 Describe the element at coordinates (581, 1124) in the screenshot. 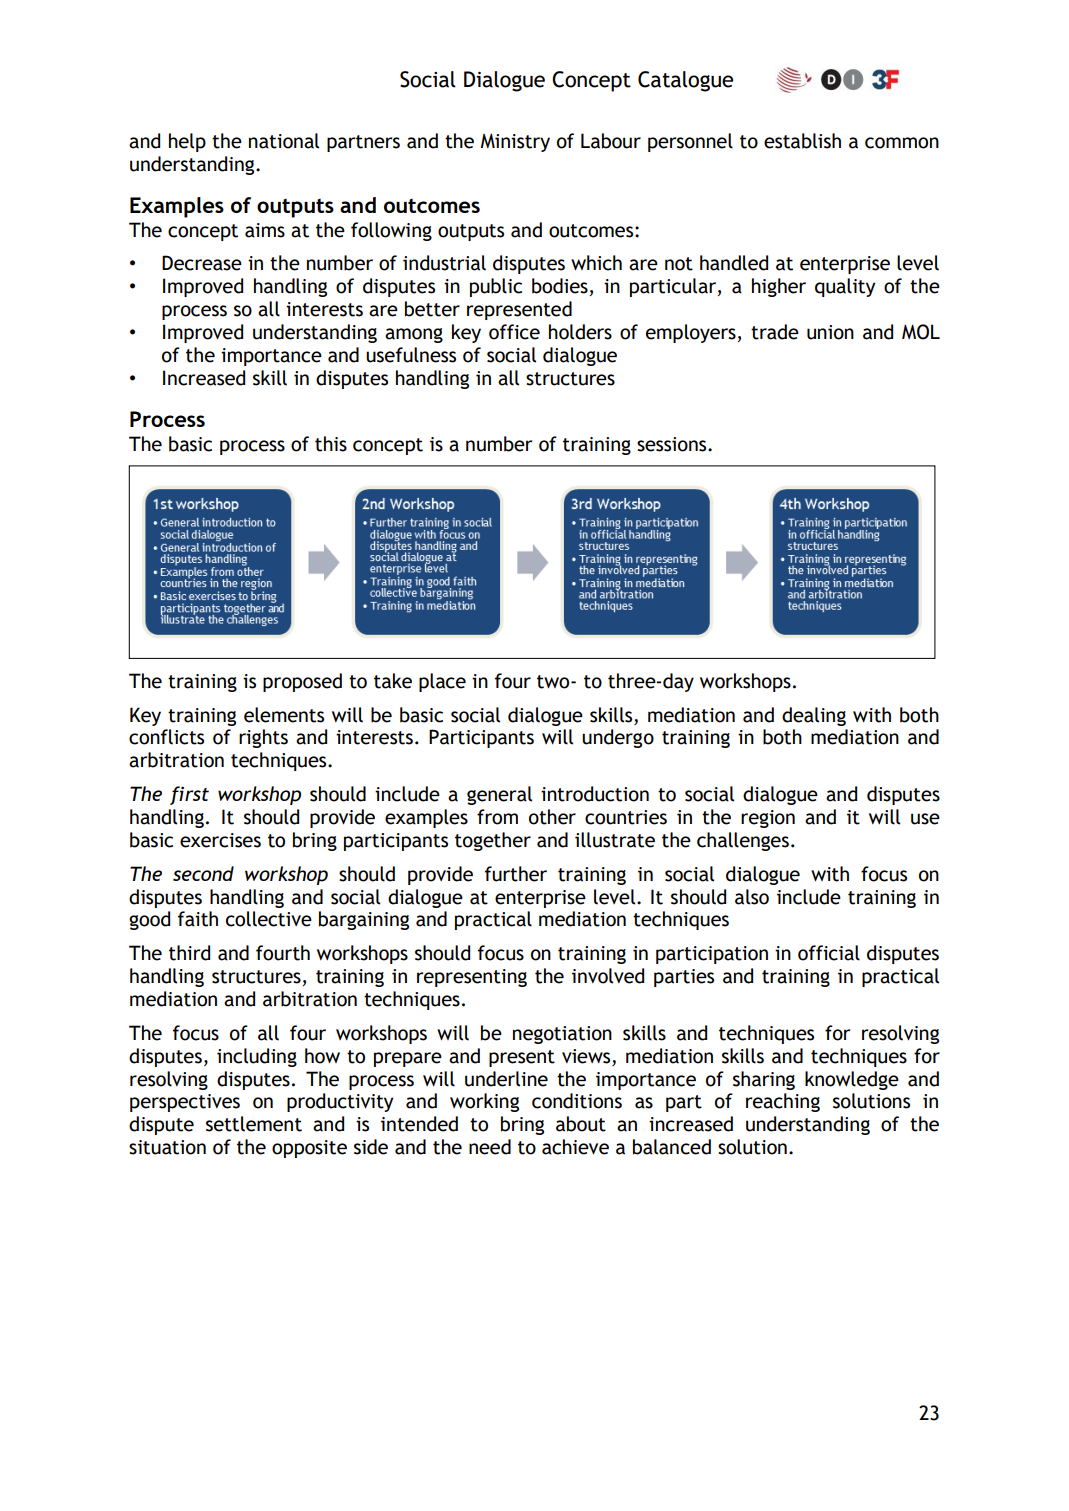

I see `about` at that location.
